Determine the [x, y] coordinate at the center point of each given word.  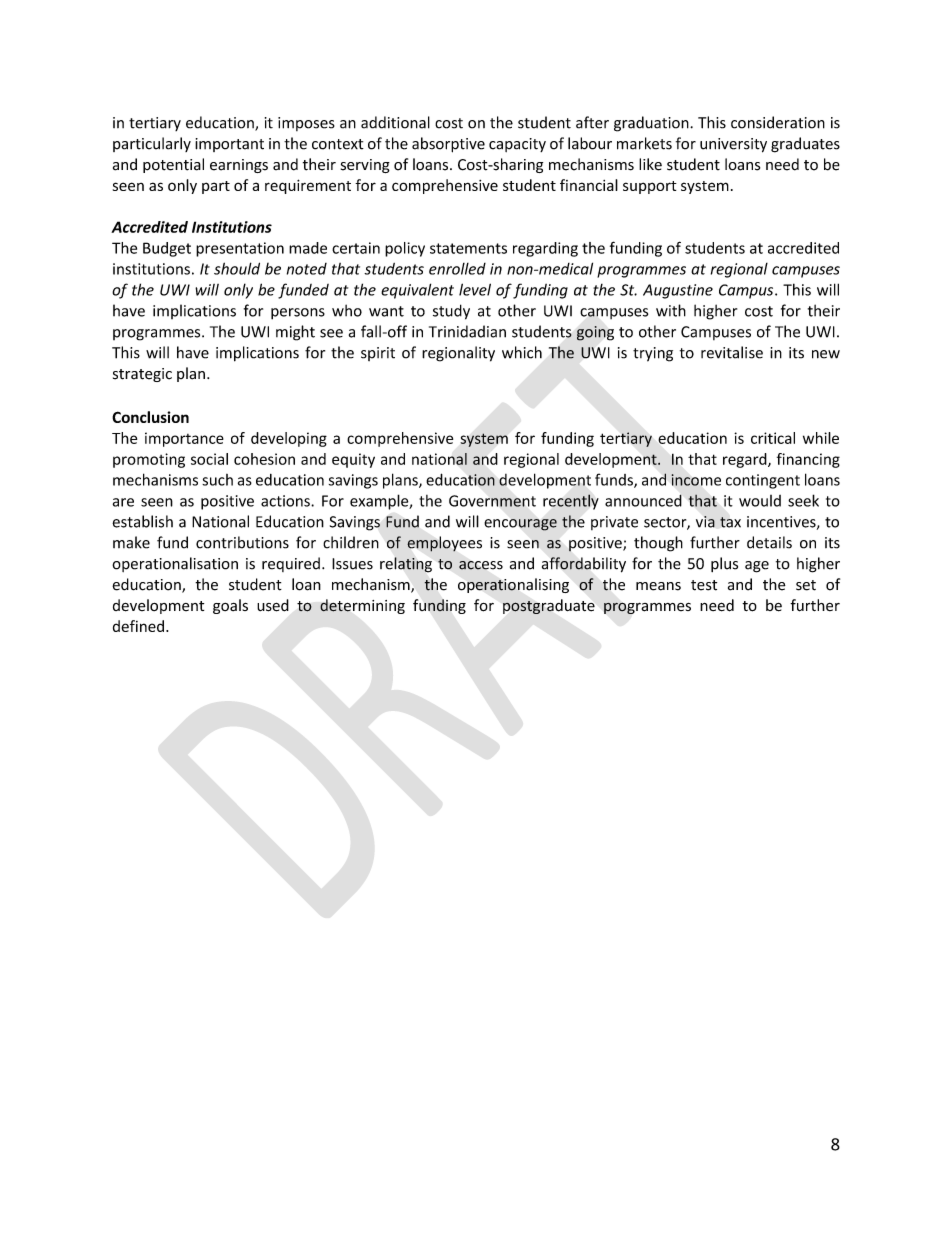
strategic [142, 375]
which [522, 352]
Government [492, 501]
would [760, 501]
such [217, 480]
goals [230, 606]
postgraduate [549, 606]
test [704, 585]
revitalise [732, 352]
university [733, 145]
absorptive [448, 145]
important [229, 145]
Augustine [678, 291]
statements [468, 248]
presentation [240, 249]
